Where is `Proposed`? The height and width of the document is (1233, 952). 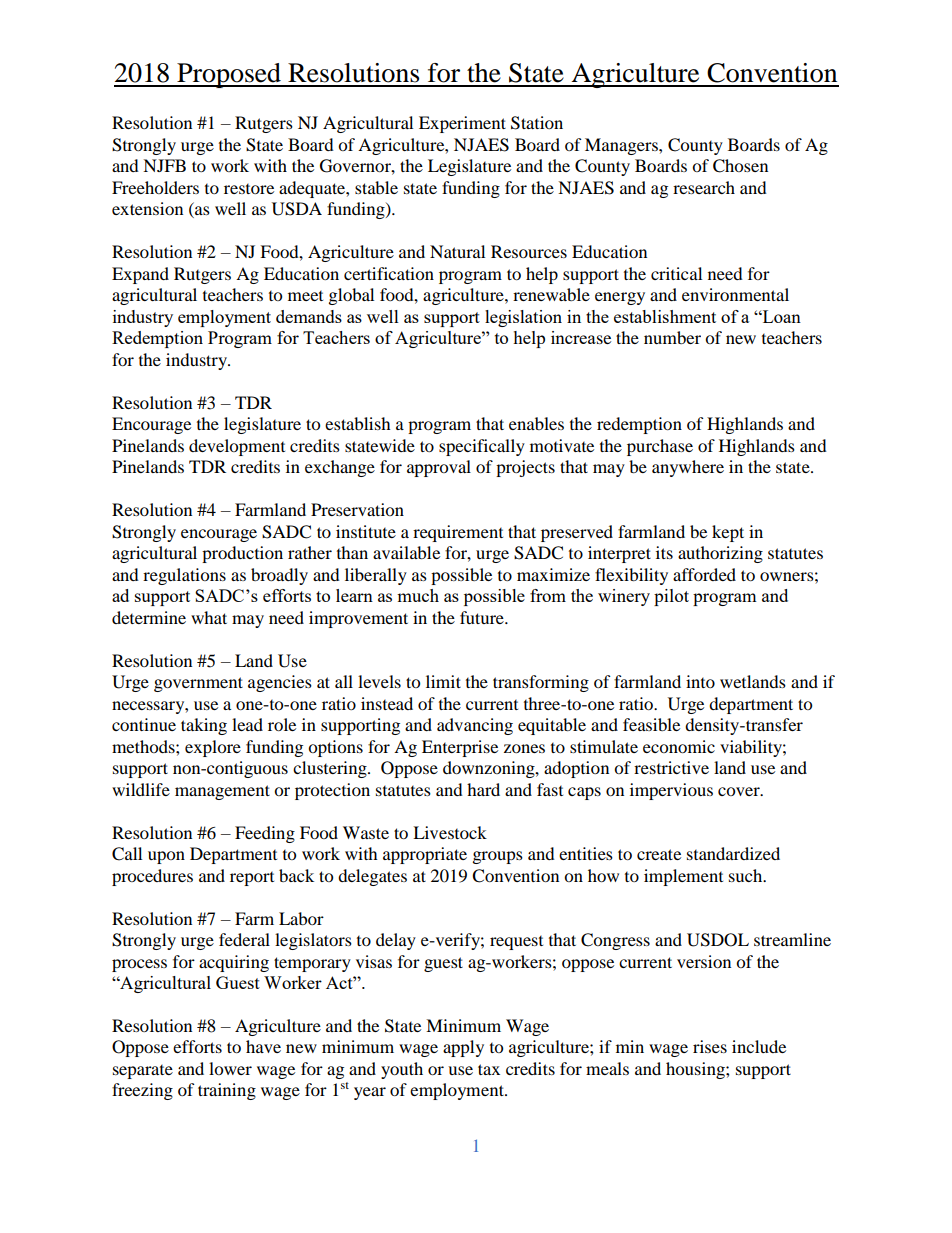 Proposed is located at coordinates (229, 75).
